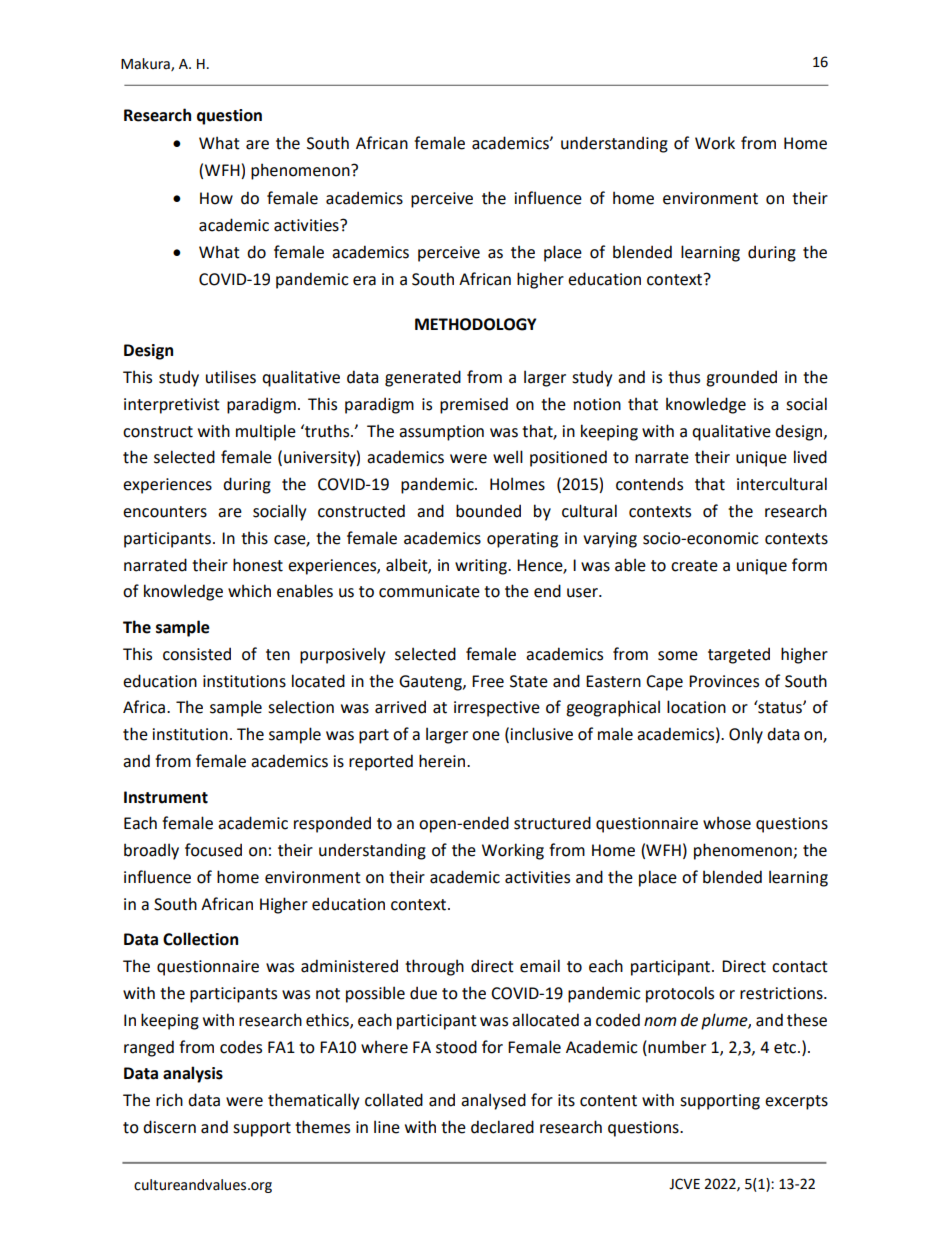 The width and height of the document is (952, 1233). What do you see at coordinates (739, 655) in the document?
I see `targeted` at bounding box center [739, 655].
